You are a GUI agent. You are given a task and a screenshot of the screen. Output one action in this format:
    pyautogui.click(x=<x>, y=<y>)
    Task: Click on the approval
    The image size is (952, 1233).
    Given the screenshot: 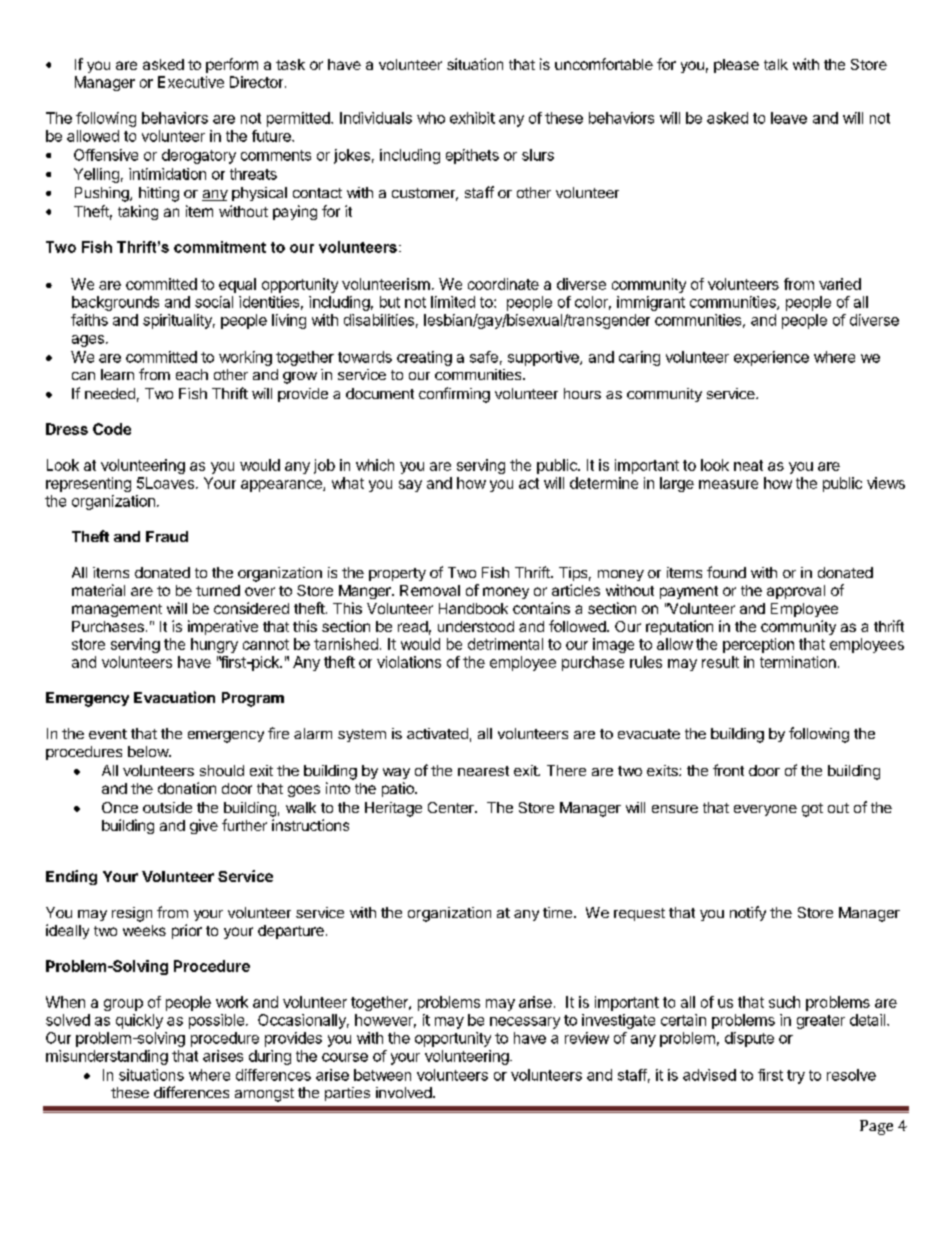 What is the action you would take?
    pyautogui.click(x=796, y=592)
